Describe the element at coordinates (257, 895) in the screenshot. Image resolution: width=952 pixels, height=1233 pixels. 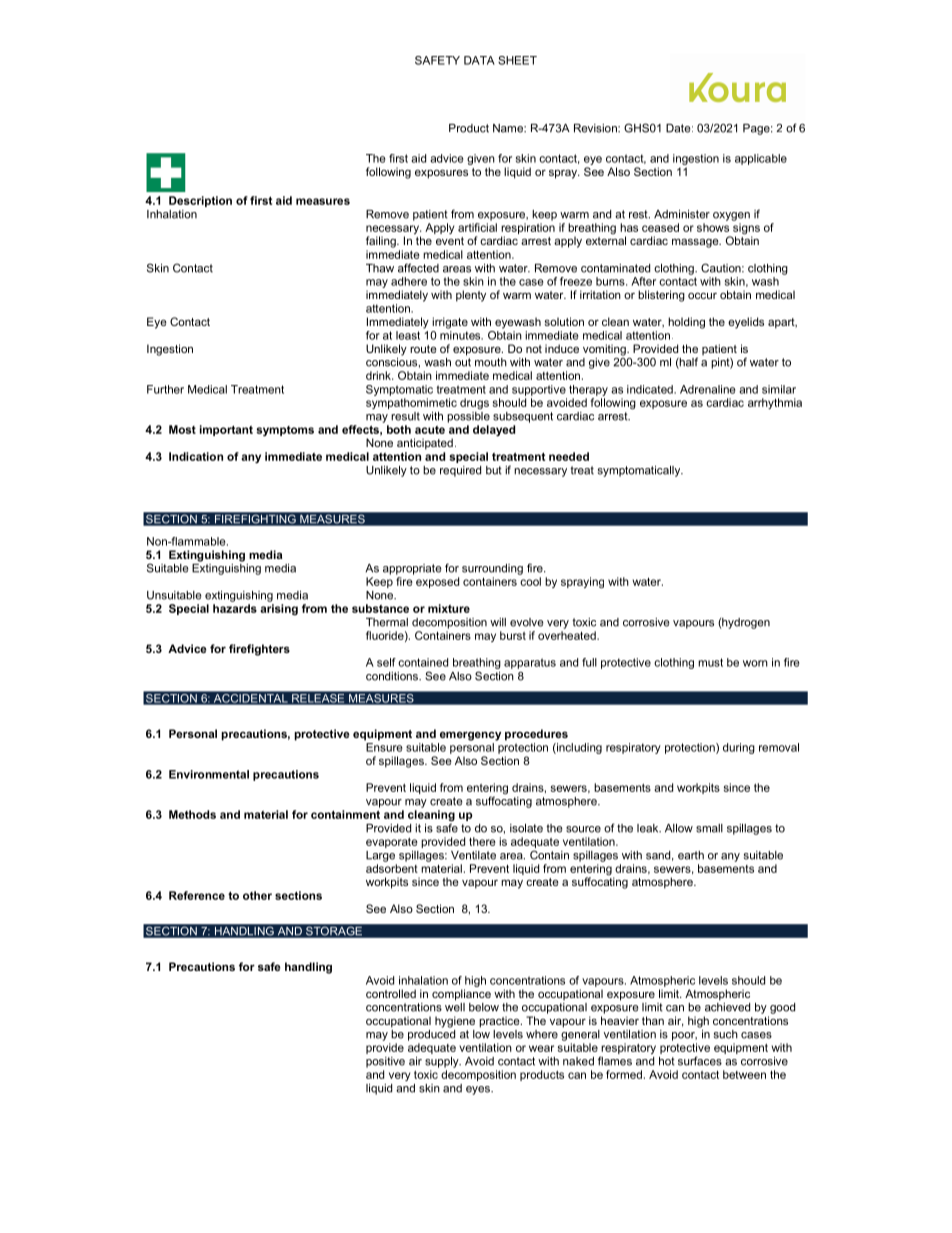
I see `other` at that location.
